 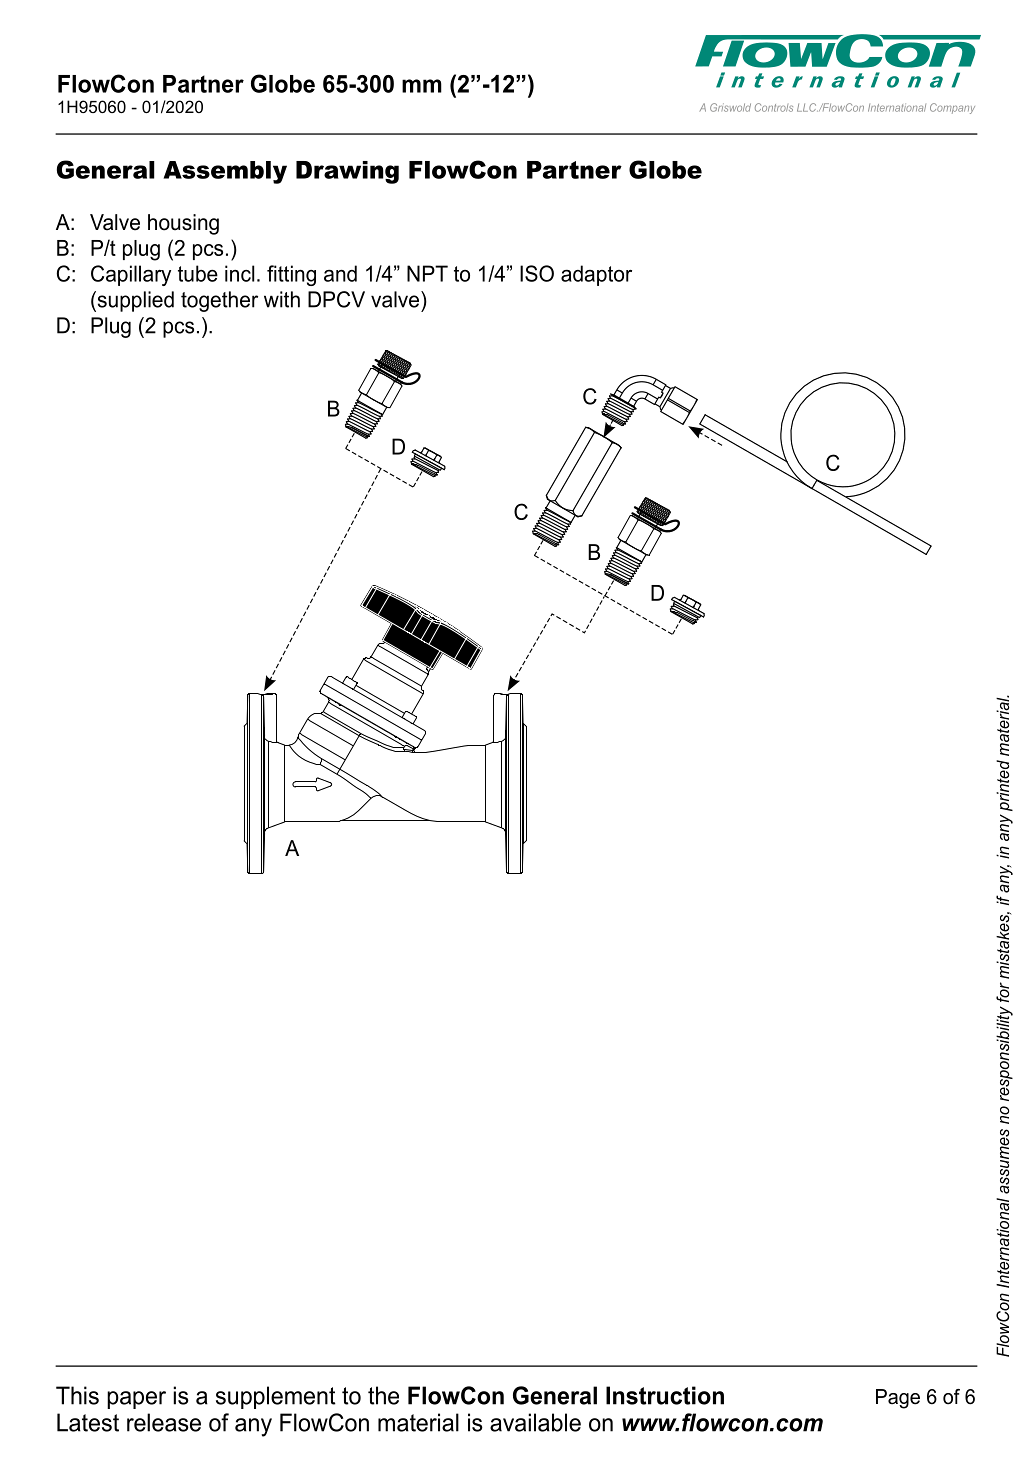 I want to click on Page, so click(x=898, y=1399).
